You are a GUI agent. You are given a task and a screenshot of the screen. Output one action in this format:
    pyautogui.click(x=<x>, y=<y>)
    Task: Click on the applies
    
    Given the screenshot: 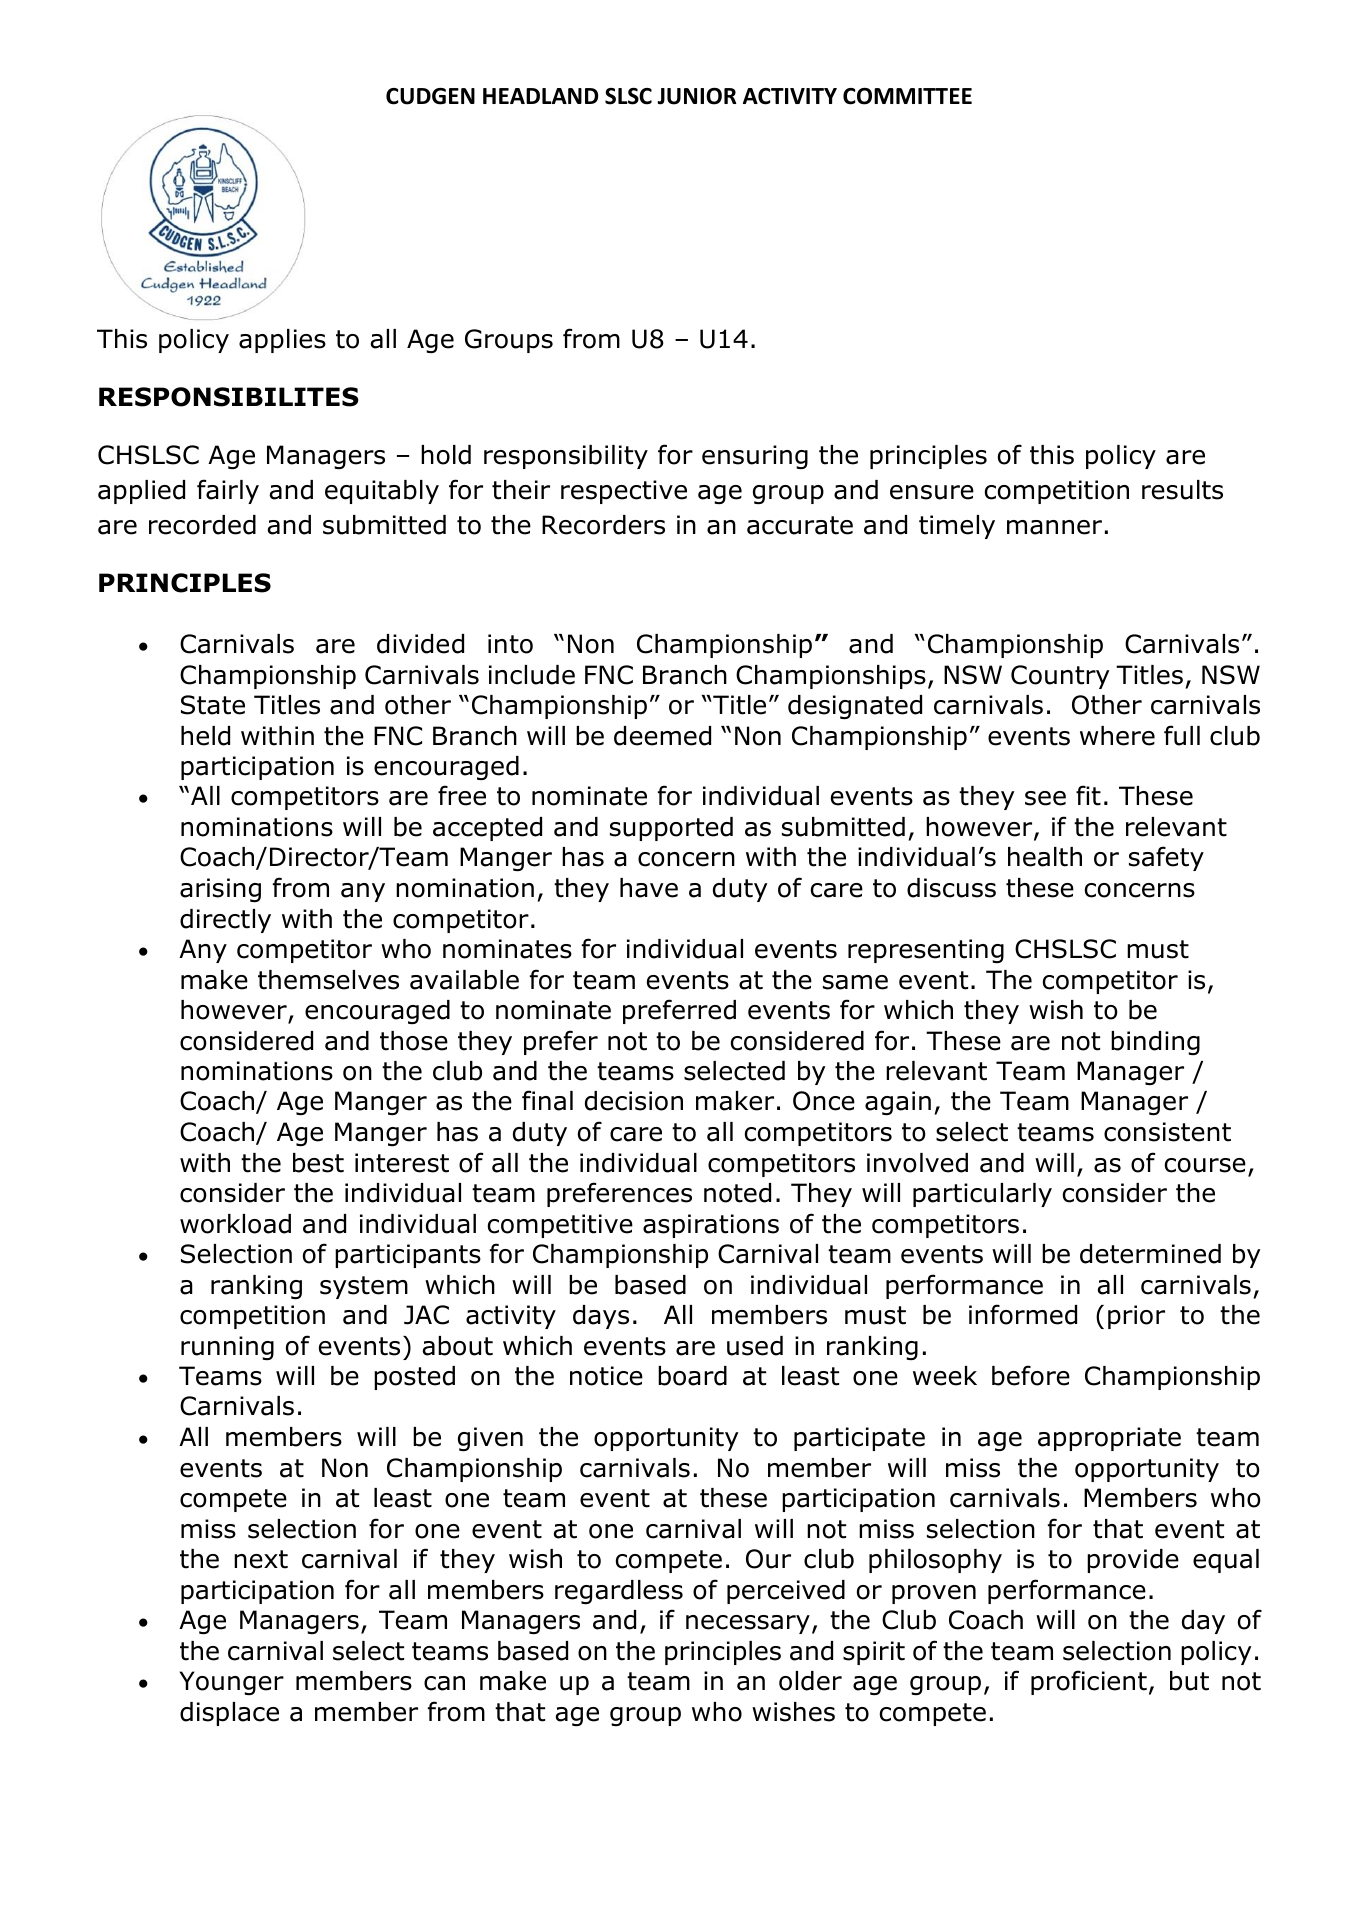 What is the action you would take?
    pyautogui.click(x=282, y=341)
